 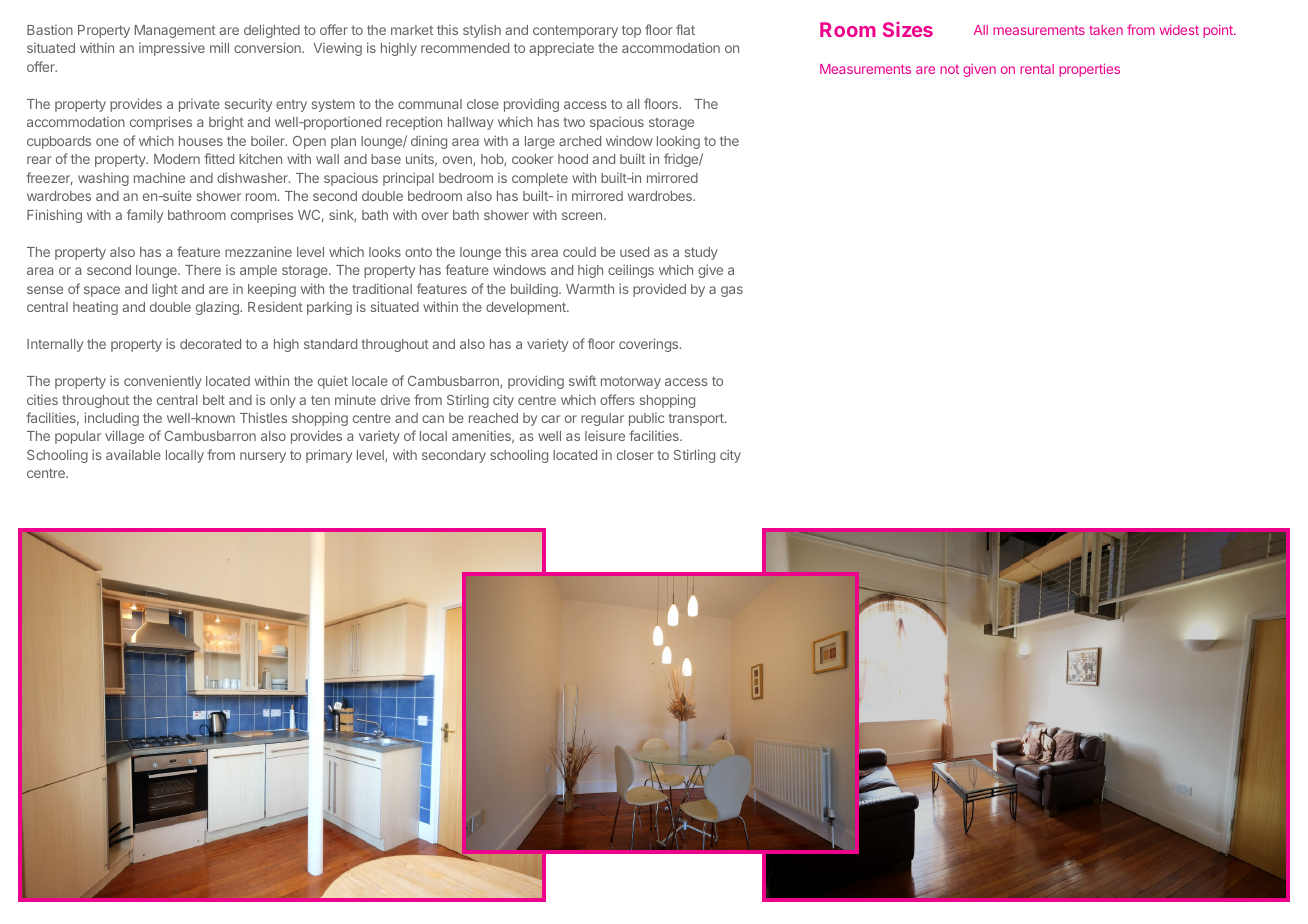 What do you see at coordinates (172, 49) in the screenshot?
I see `impressive` at bounding box center [172, 49].
